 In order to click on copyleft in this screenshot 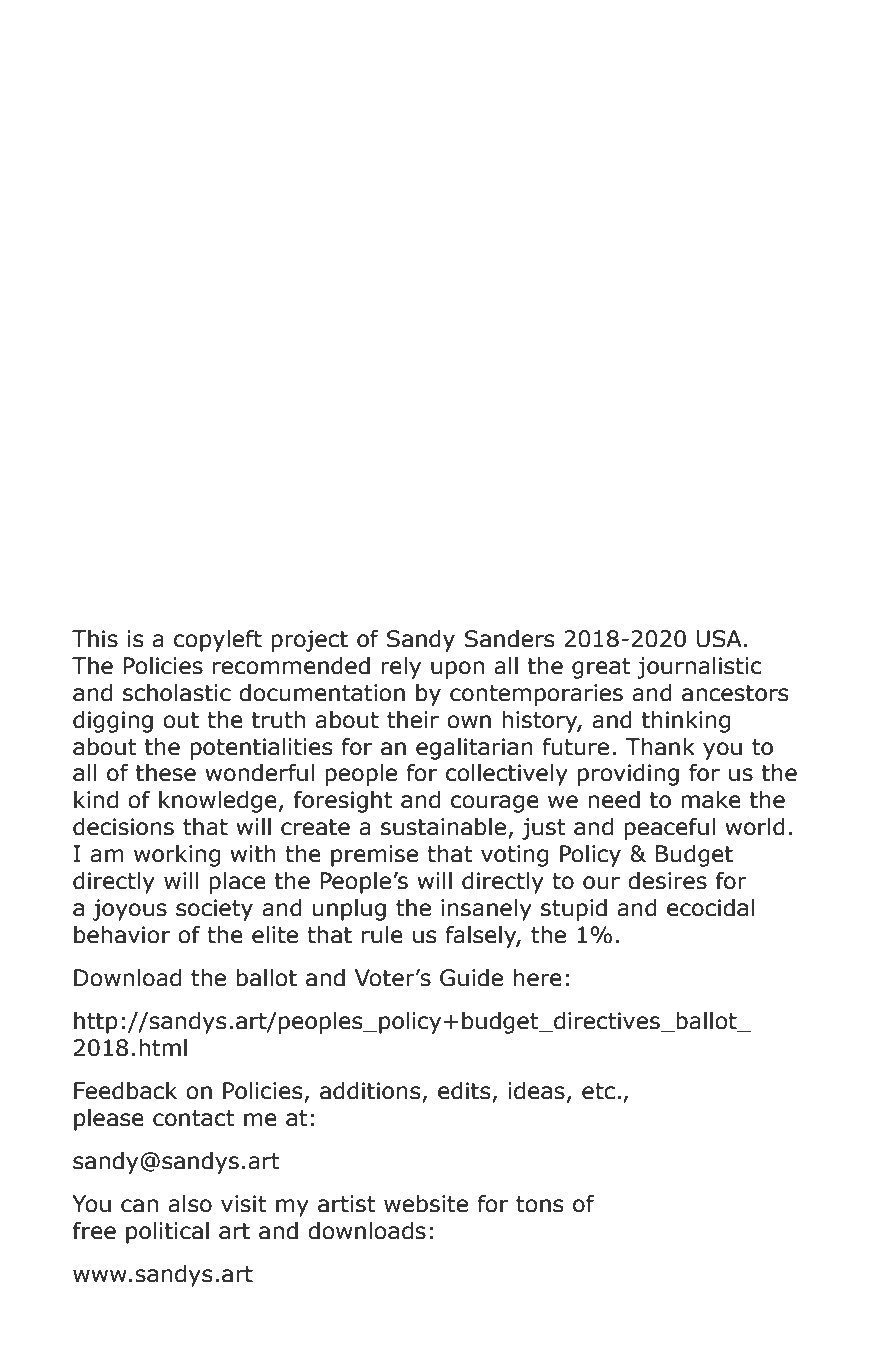, I will do `click(218, 641)`.
